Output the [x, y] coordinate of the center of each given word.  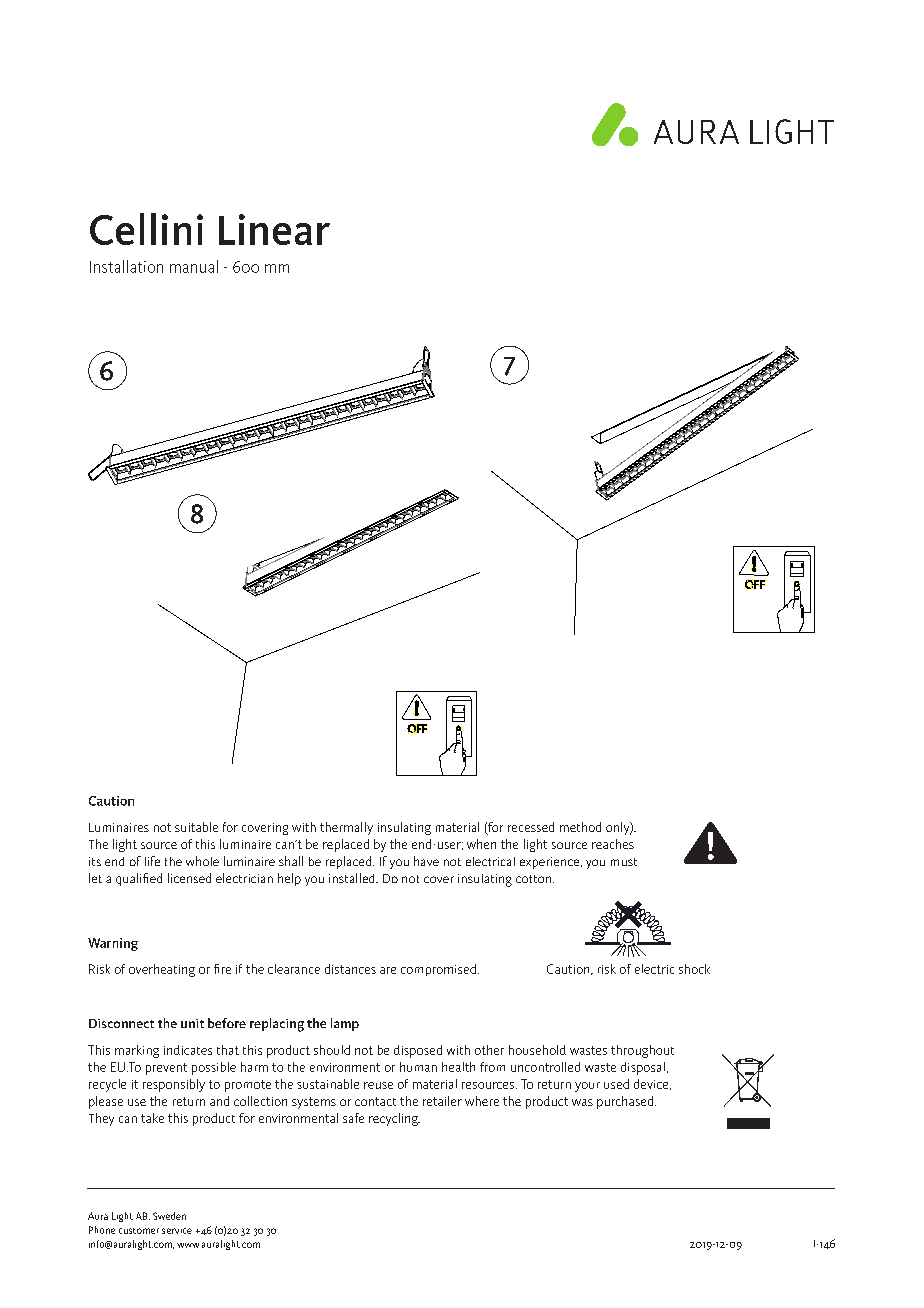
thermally [346, 828]
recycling [394, 1119]
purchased [626, 1102]
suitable [196, 827]
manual [194, 266]
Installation [126, 266]
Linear [274, 229]
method [580, 827]
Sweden [169, 1216]
